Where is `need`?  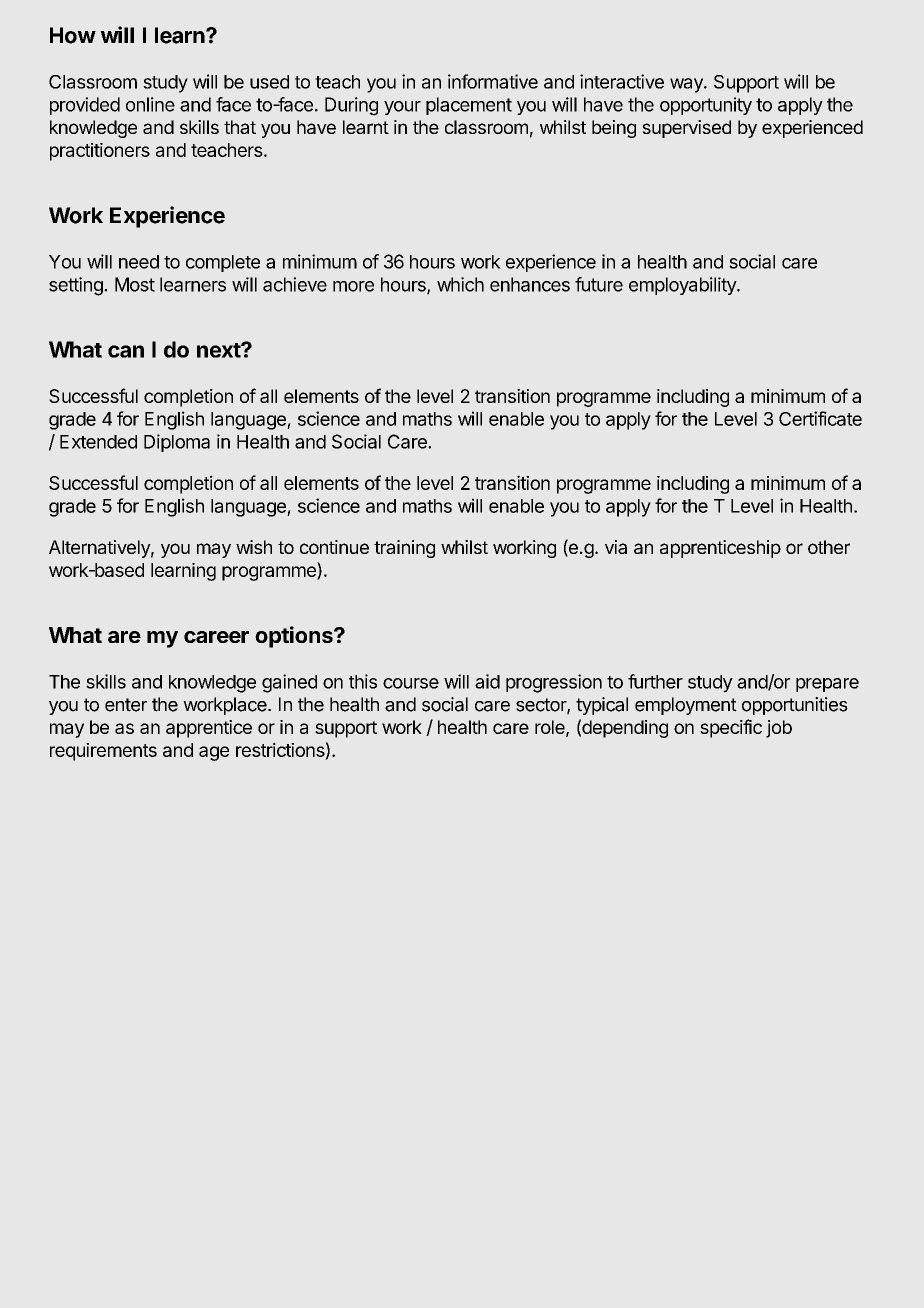 need is located at coordinates (139, 262).
